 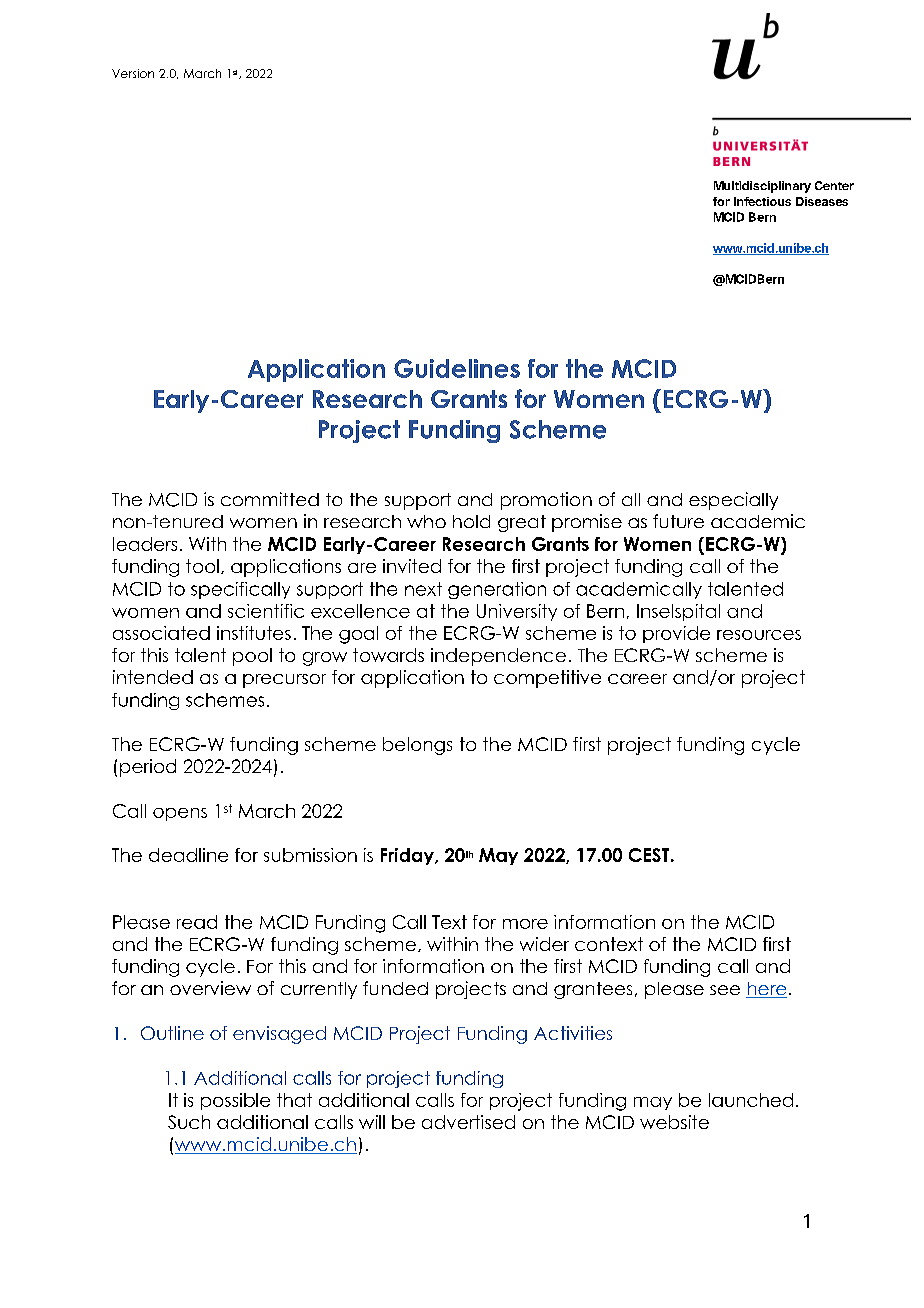 What do you see at coordinates (235, 1101) in the image?
I see `possible` at bounding box center [235, 1101].
